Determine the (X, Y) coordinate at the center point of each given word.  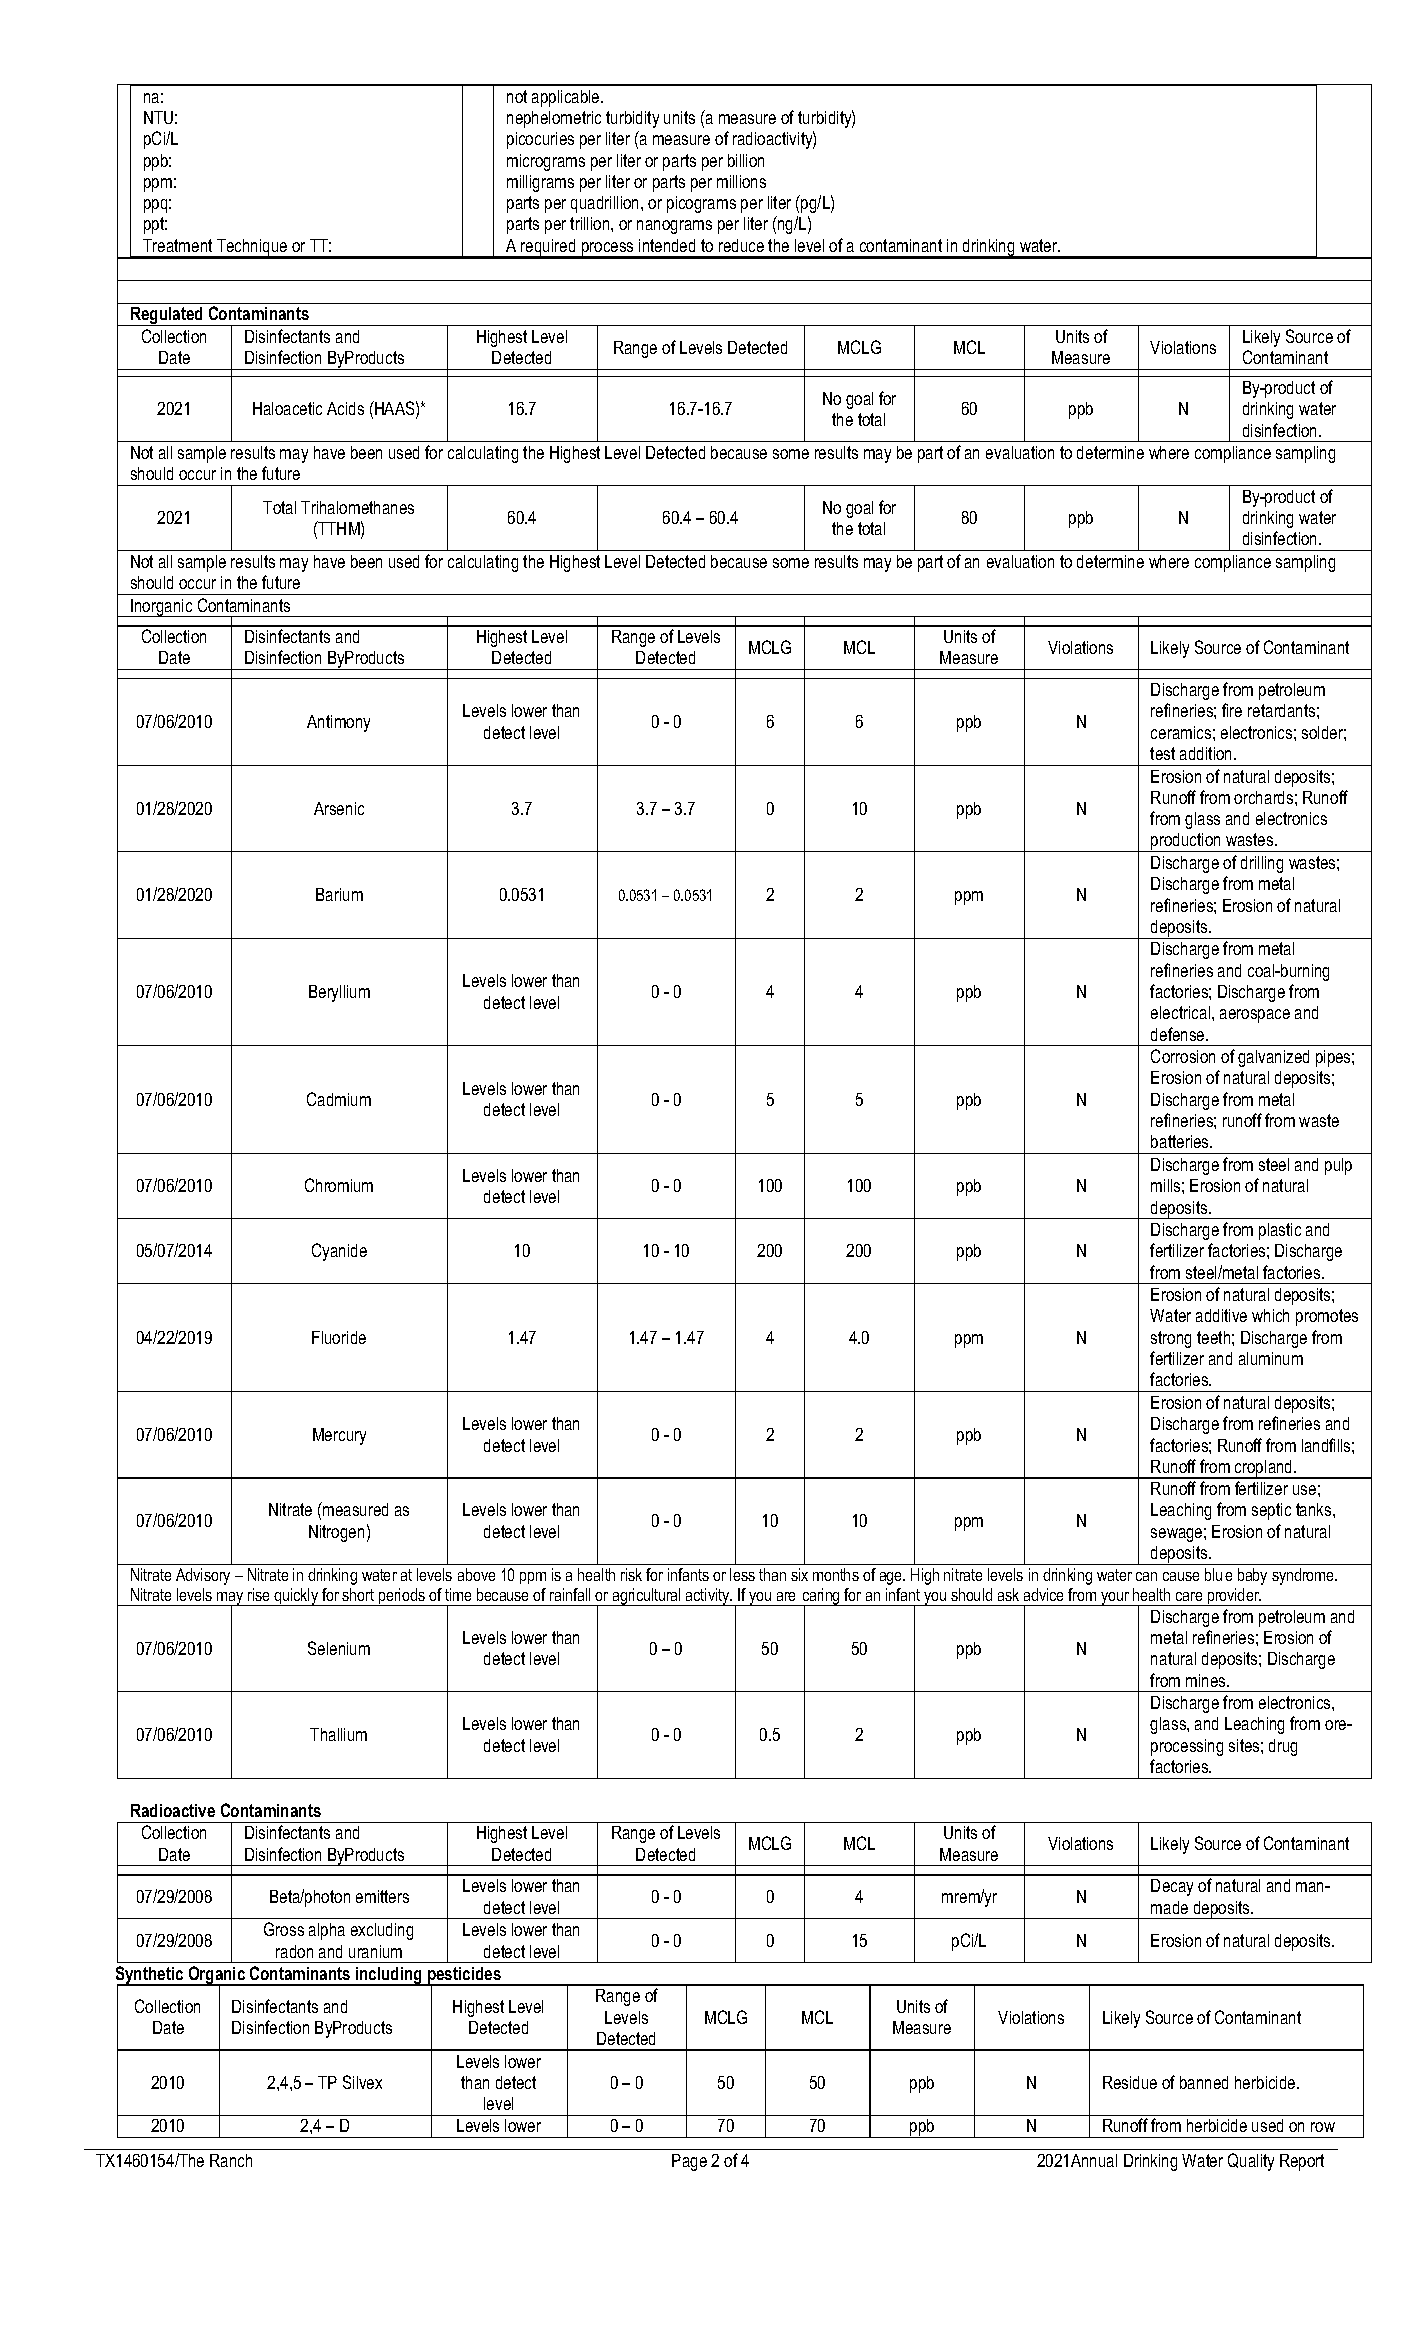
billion (746, 160)
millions (741, 181)
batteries (1181, 1141)
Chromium (339, 1185)
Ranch (231, 2160)
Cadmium (339, 1099)
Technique (252, 249)
